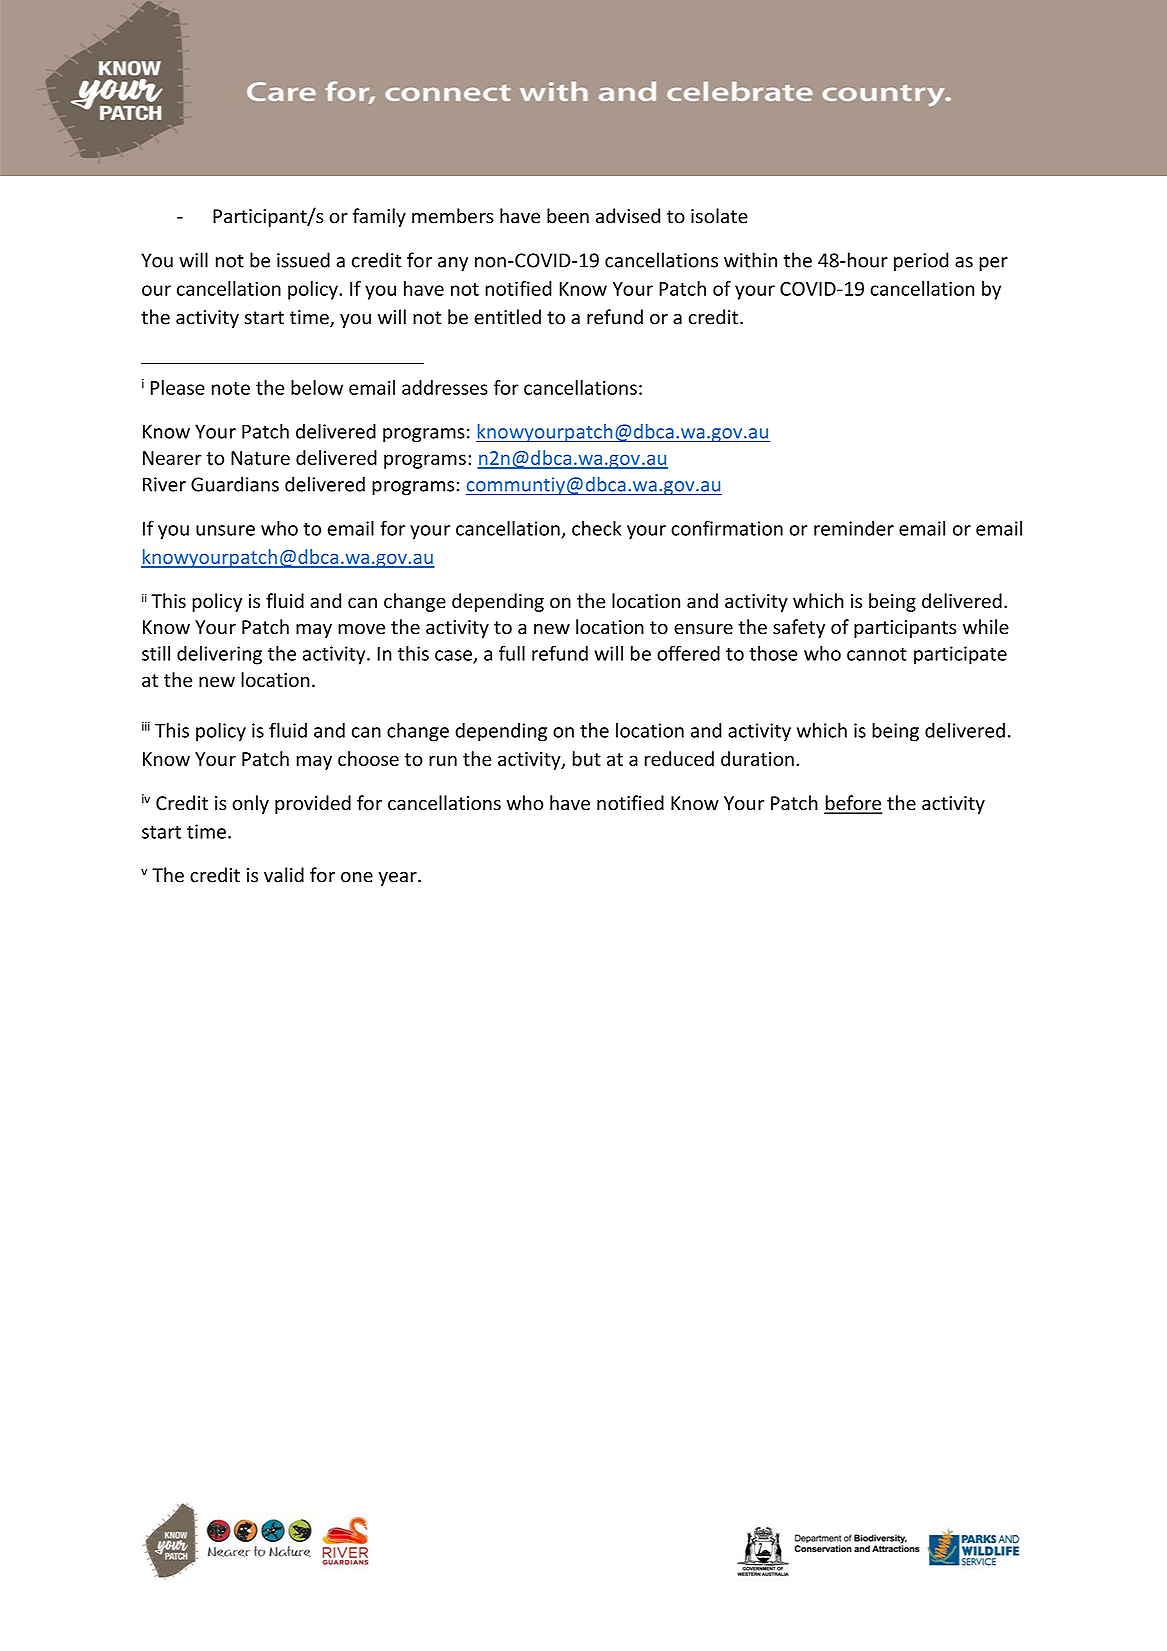  I want to click on reminder, so click(854, 528).
